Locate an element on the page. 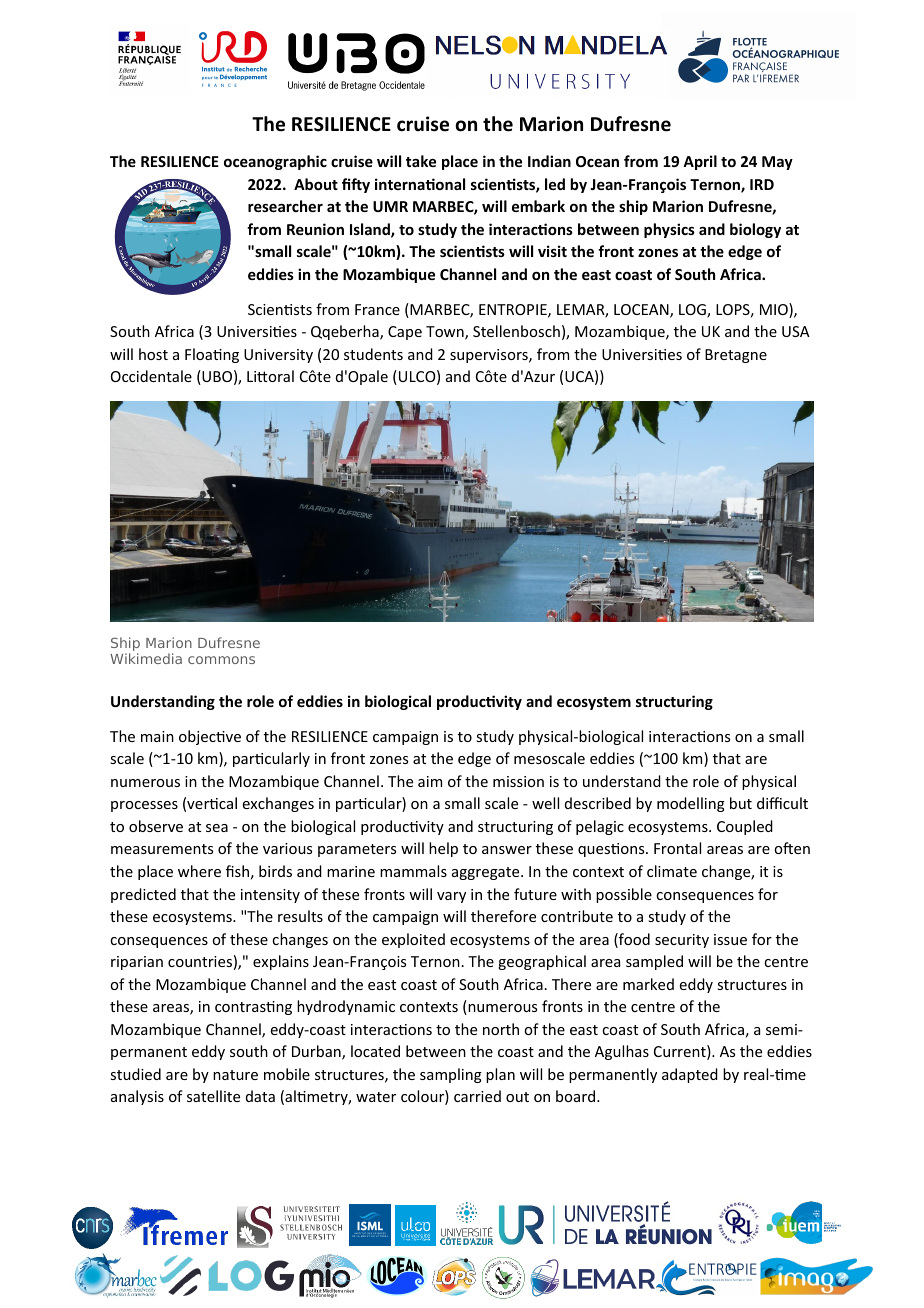 This image has height=1308, width=924. April is located at coordinates (700, 162).
